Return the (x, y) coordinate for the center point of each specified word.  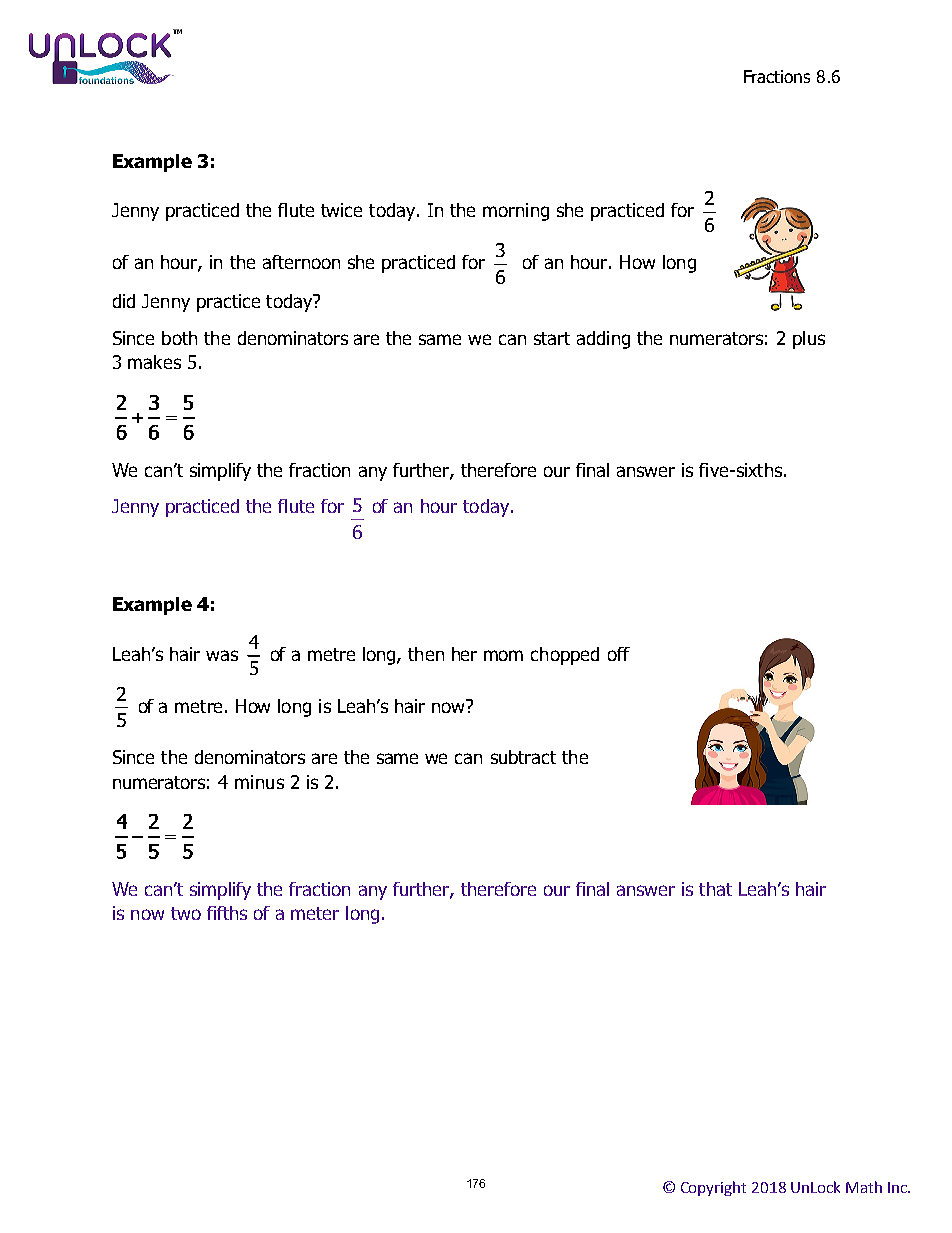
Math (864, 1187)
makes (154, 362)
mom (503, 655)
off (619, 654)
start (552, 338)
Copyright (713, 1188)
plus (809, 340)
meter (315, 913)
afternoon (301, 262)
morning (516, 212)
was (222, 655)
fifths (227, 913)
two (186, 913)
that (715, 889)
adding (603, 340)
